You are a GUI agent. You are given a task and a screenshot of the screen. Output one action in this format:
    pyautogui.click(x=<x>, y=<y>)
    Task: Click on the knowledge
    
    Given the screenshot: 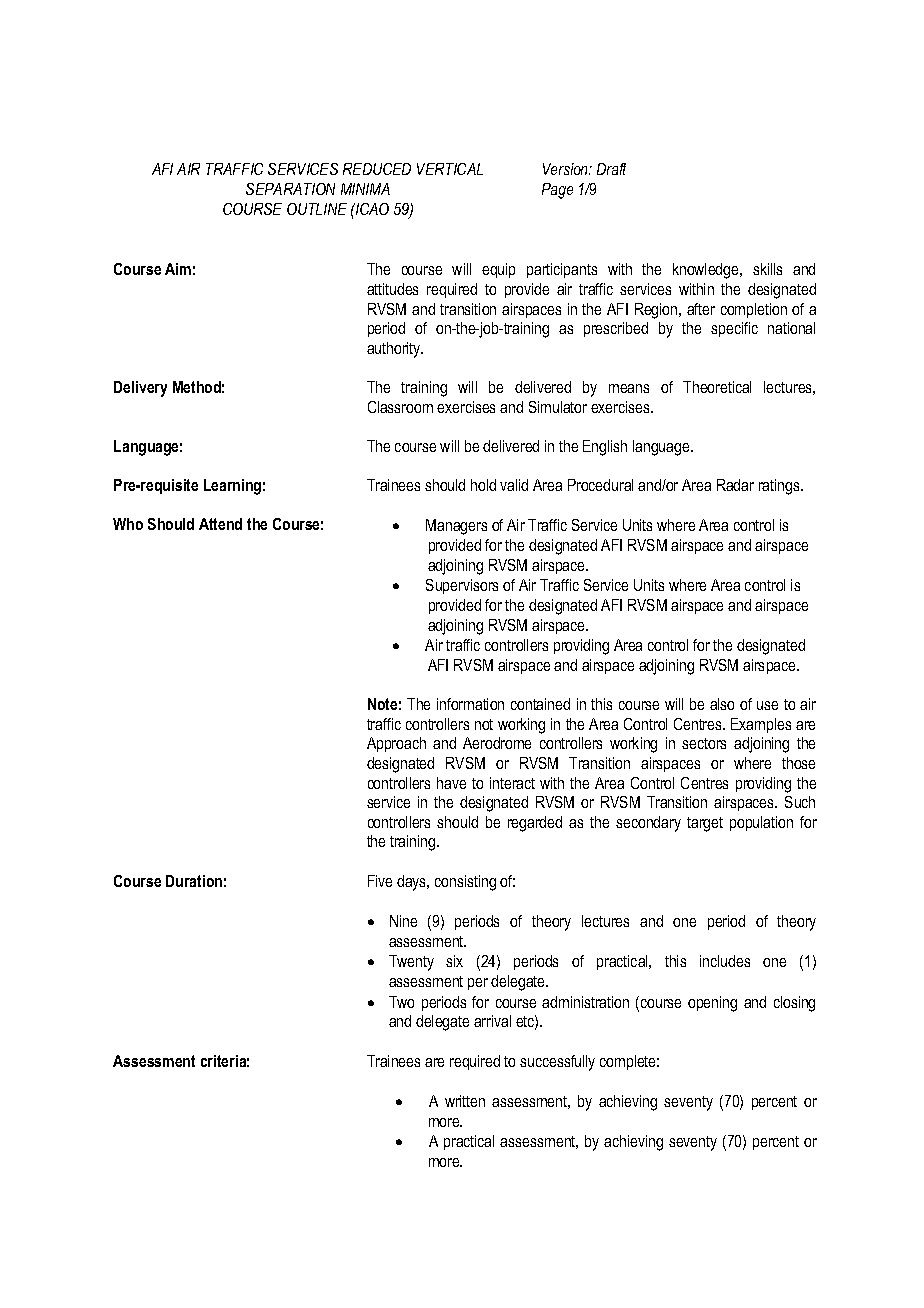 What is the action you would take?
    pyautogui.click(x=707, y=271)
